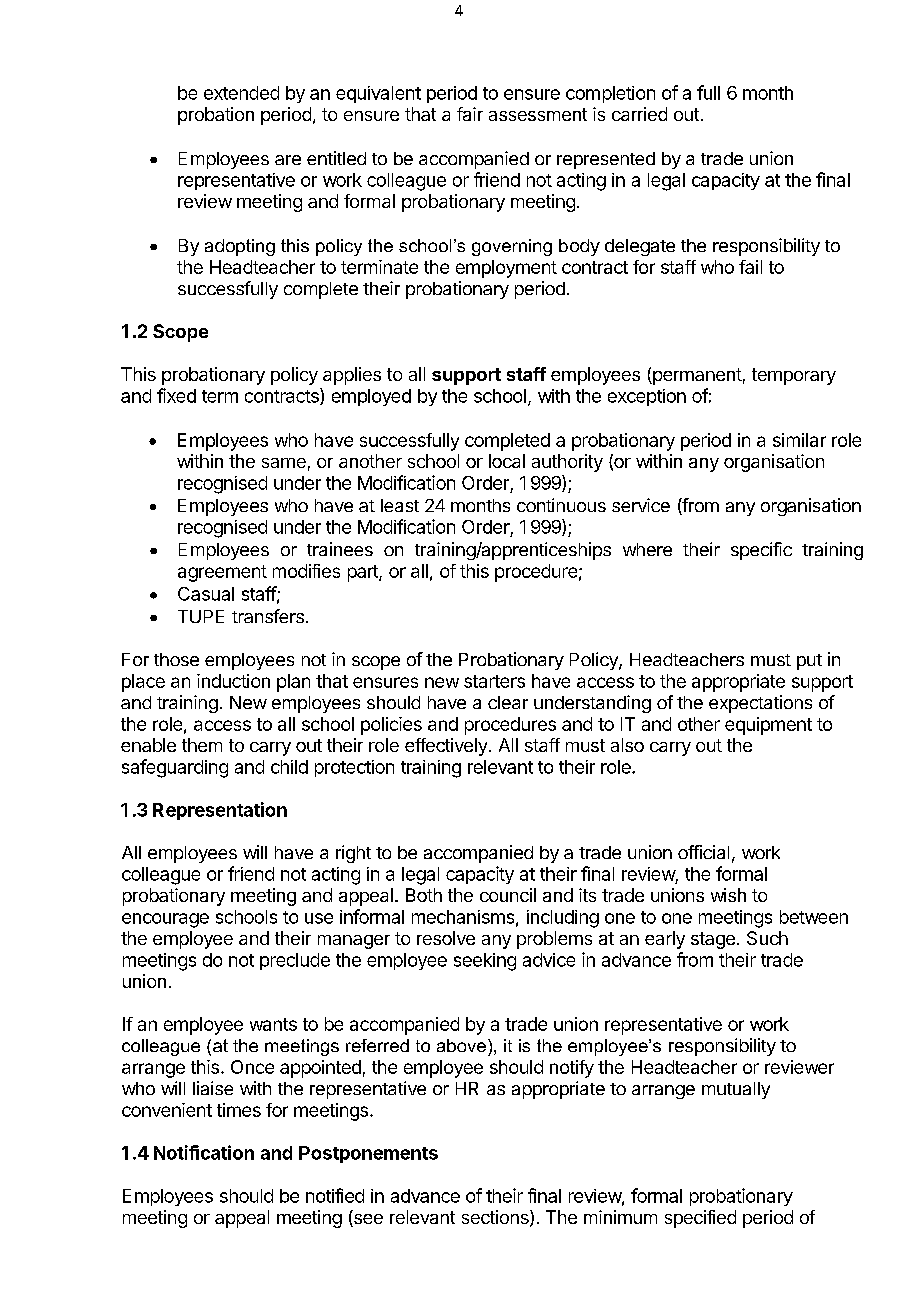  Describe the element at coordinates (241, 93) in the page. I see `extended` at that location.
